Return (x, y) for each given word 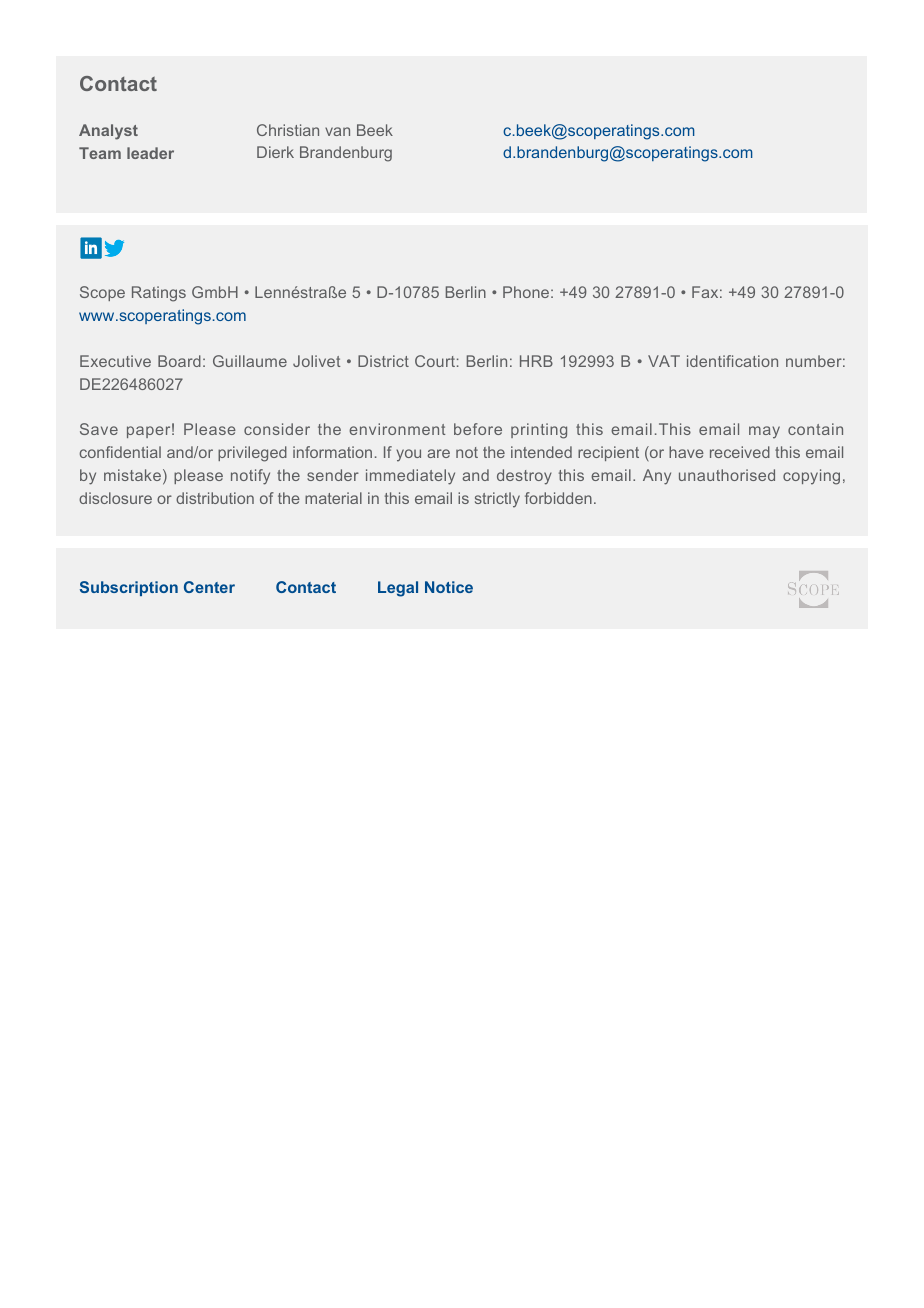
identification (732, 361)
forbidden (558, 498)
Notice (449, 587)
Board (179, 361)
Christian (288, 130)
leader (150, 153)
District (383, 361)
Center (209, 587)
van (337, 131)
